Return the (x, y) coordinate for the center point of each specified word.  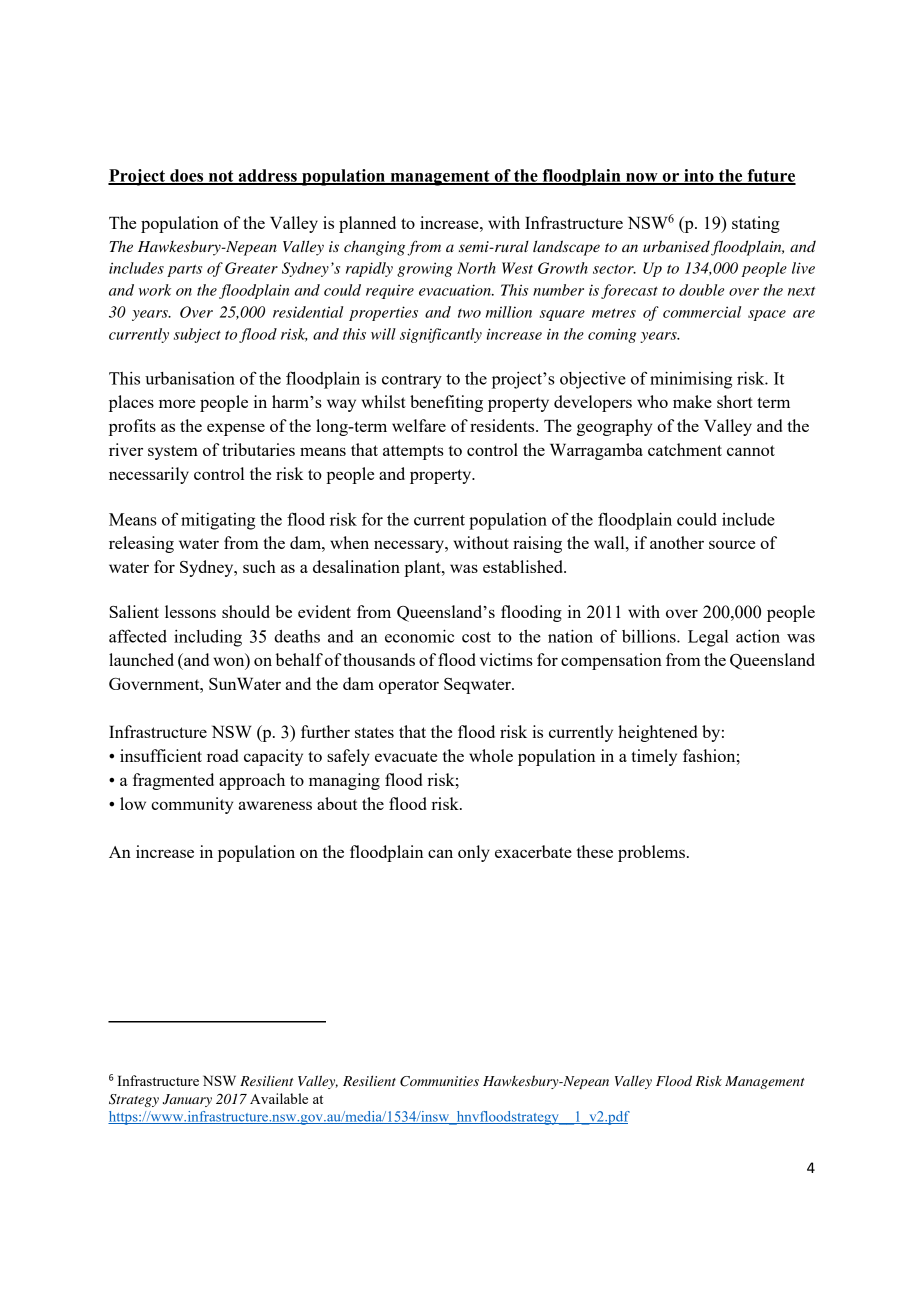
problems (651, 853)
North (476, 268)
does (187, 176)
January (187, 1100)
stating (756, 224)
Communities (439, 1081)
